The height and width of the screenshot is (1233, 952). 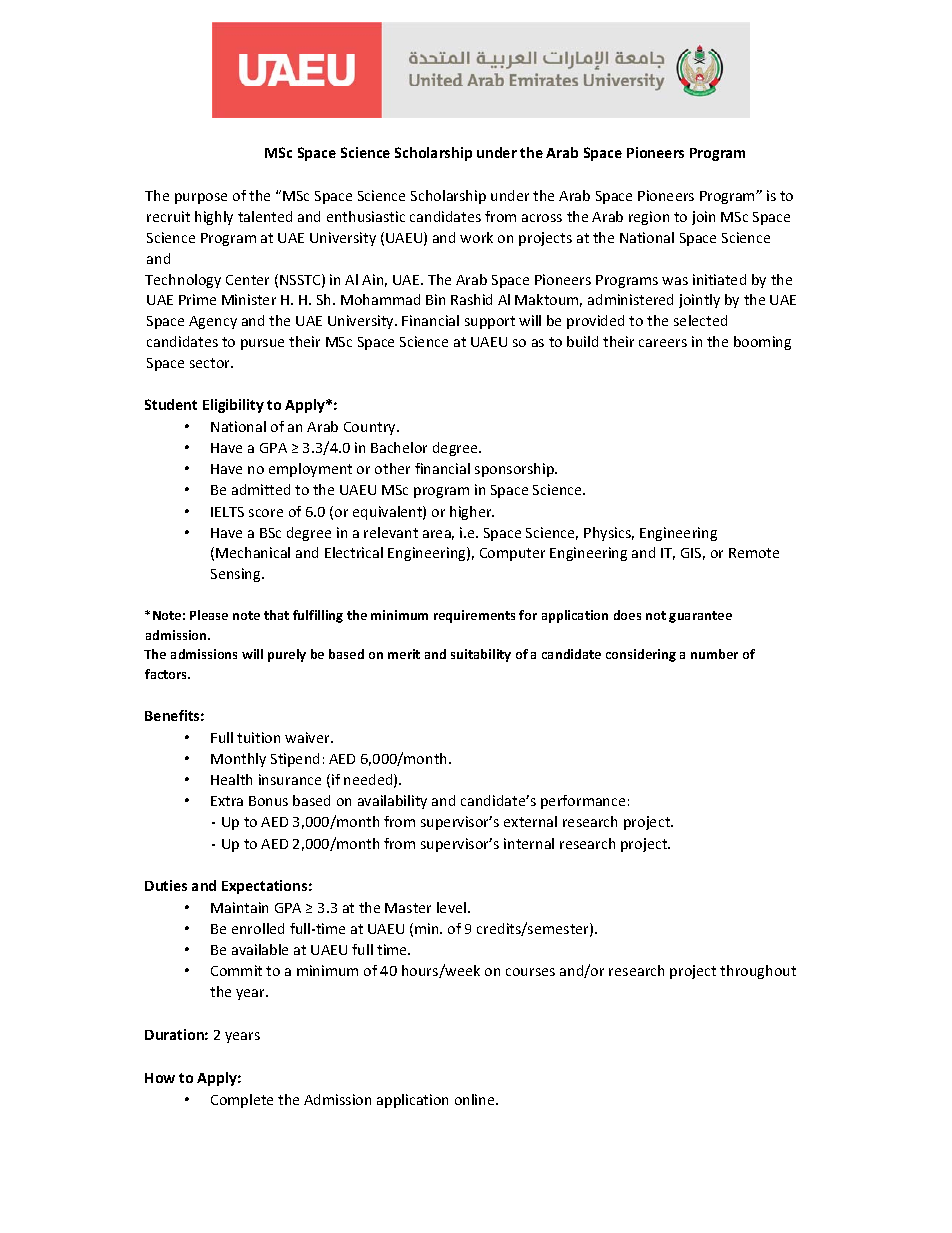 I want to click on availability, so click(x=392, y=802).
